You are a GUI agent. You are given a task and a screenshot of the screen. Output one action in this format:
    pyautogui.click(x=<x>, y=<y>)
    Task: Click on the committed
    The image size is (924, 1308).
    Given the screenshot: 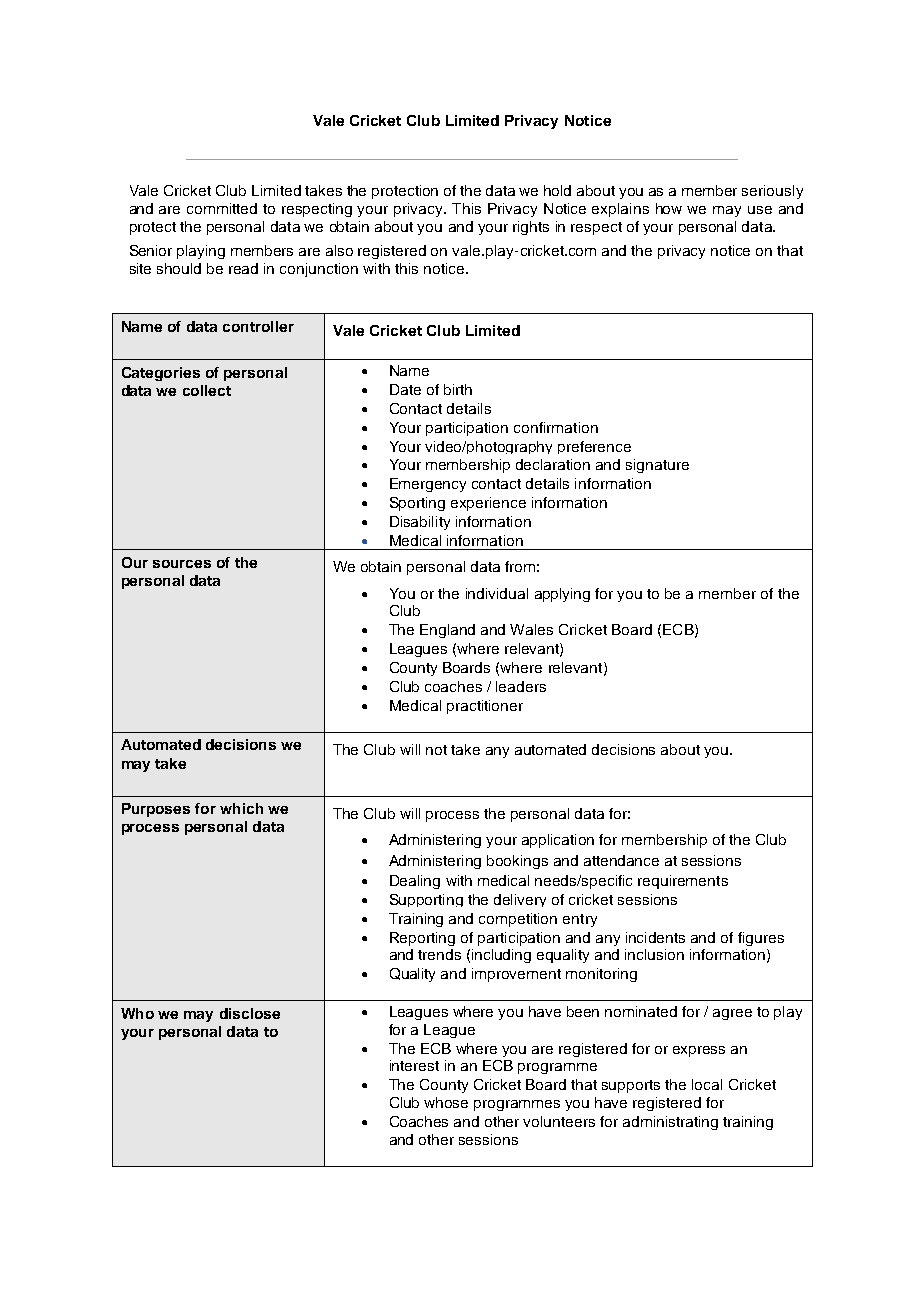 What is the action you would take?
    pyautogui.click(x=222, y=208)
